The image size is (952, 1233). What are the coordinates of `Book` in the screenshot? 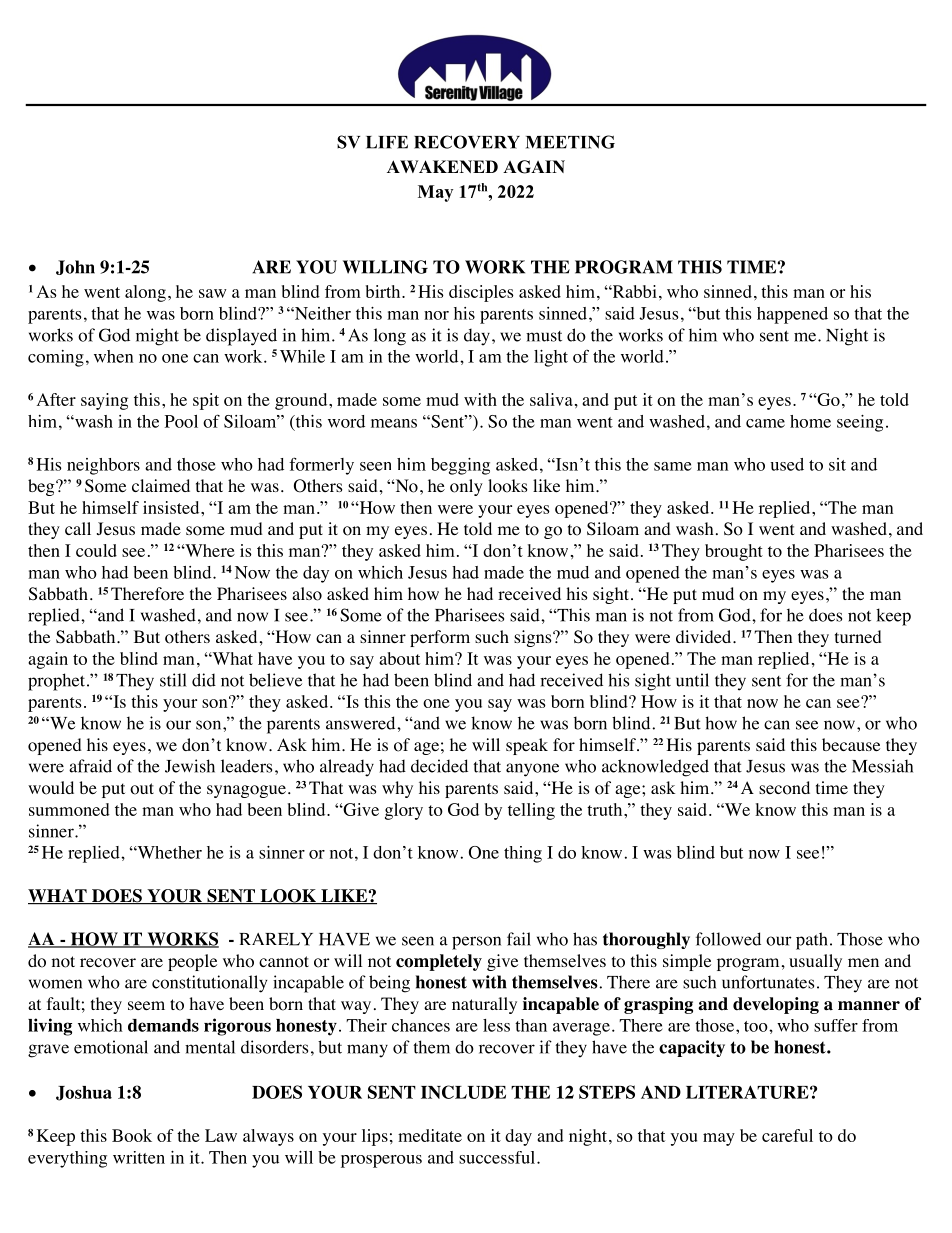 It's located at (132, 1135).
